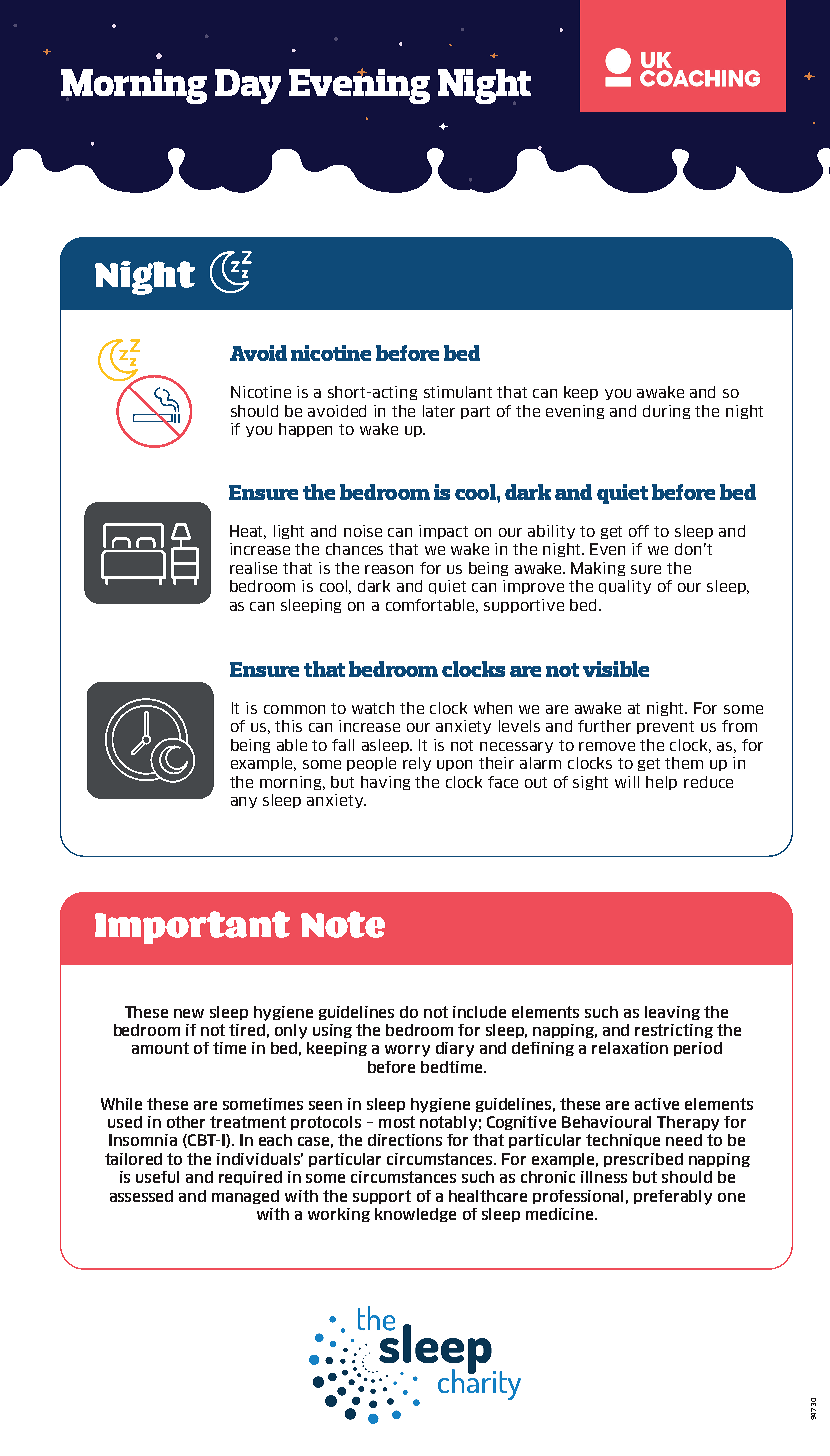 The image size is (830, 1456). Describe the element at coordinates (458, 392) in the document. I see `stimulant` at that location.
